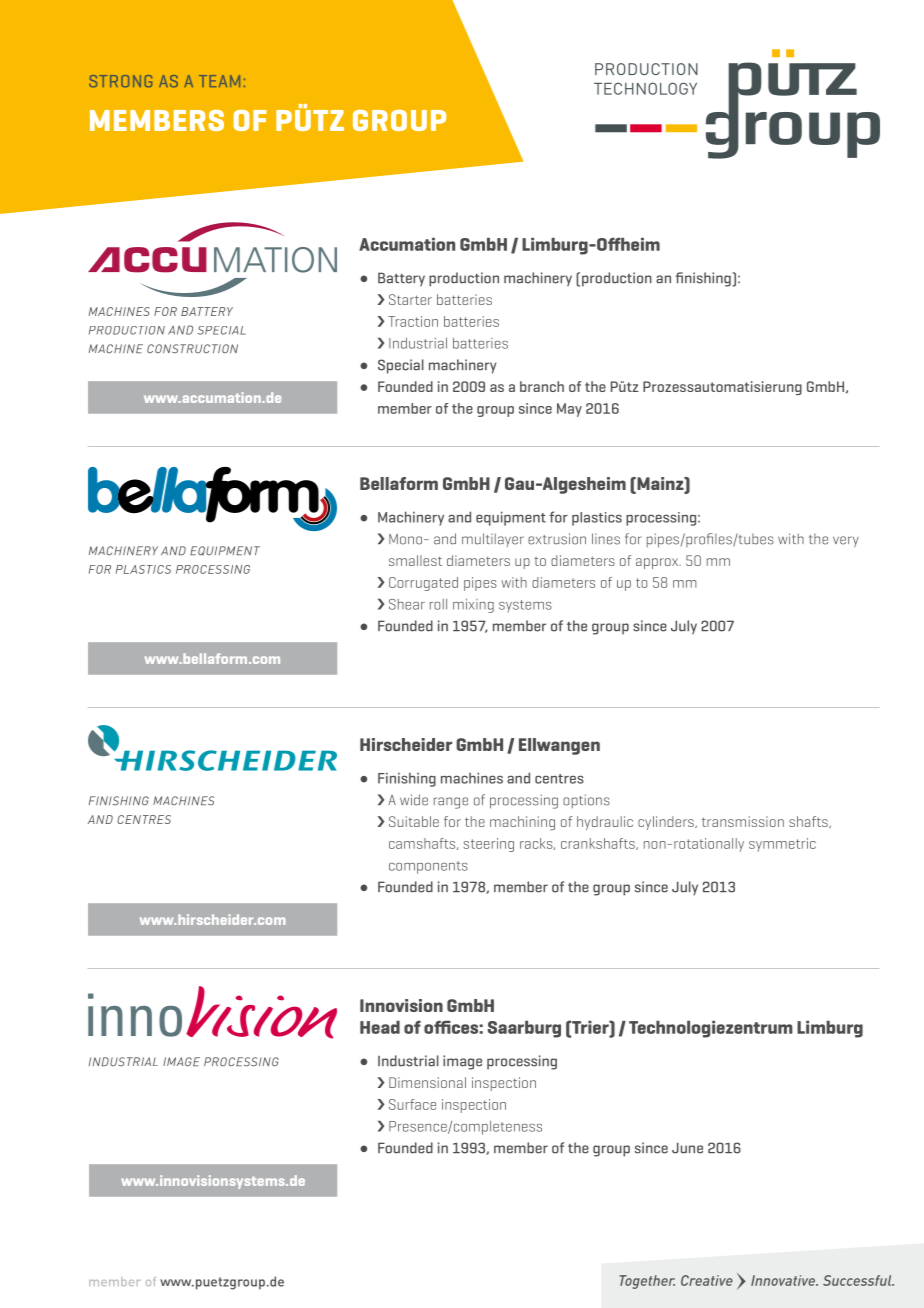 This document has height=1308, width=924. I want to click on Starter, so click(410, 299).
